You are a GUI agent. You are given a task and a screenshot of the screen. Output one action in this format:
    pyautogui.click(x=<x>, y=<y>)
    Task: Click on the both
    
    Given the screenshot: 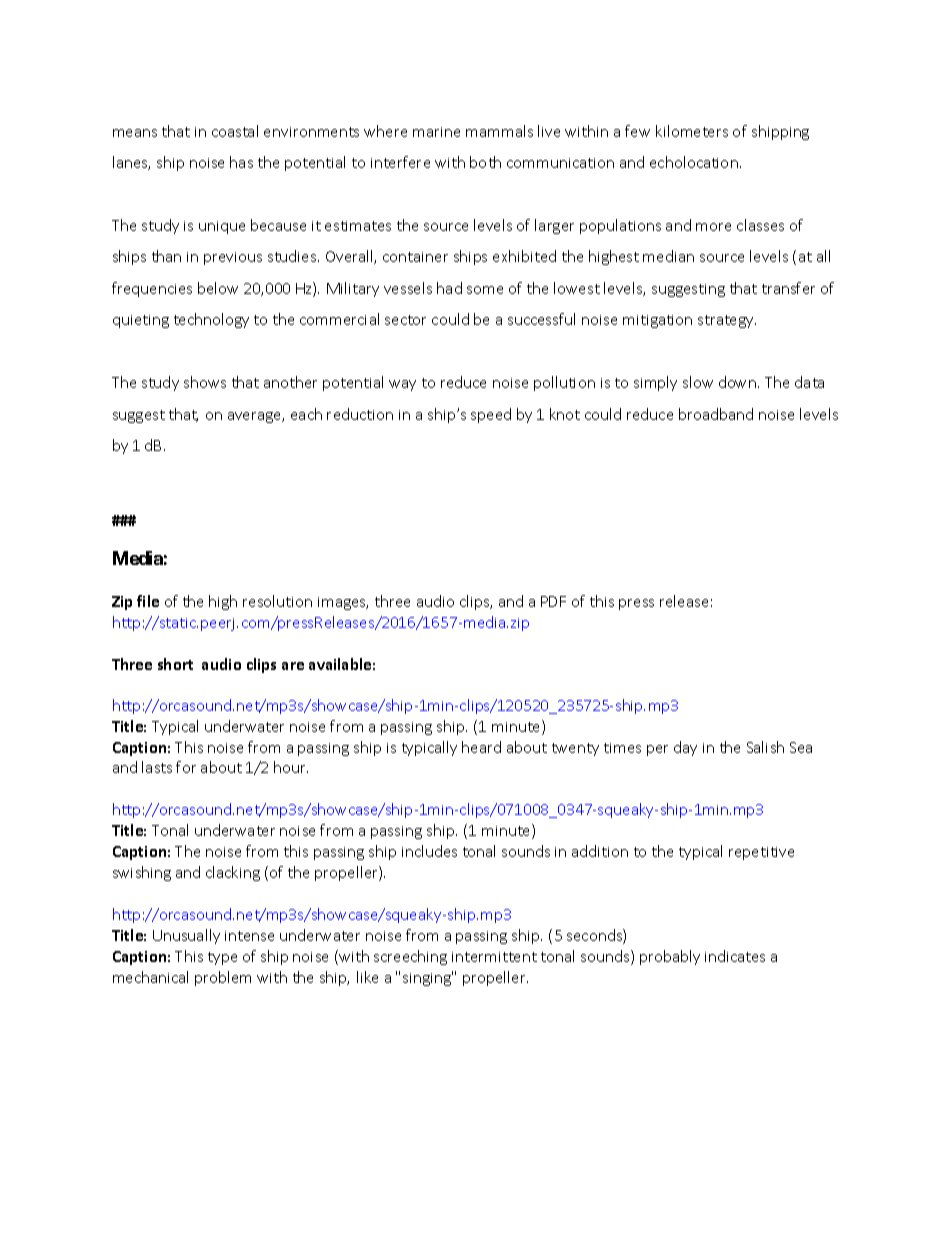 What is the action you would take?
    pyautogui.click(x=485, y=162)
